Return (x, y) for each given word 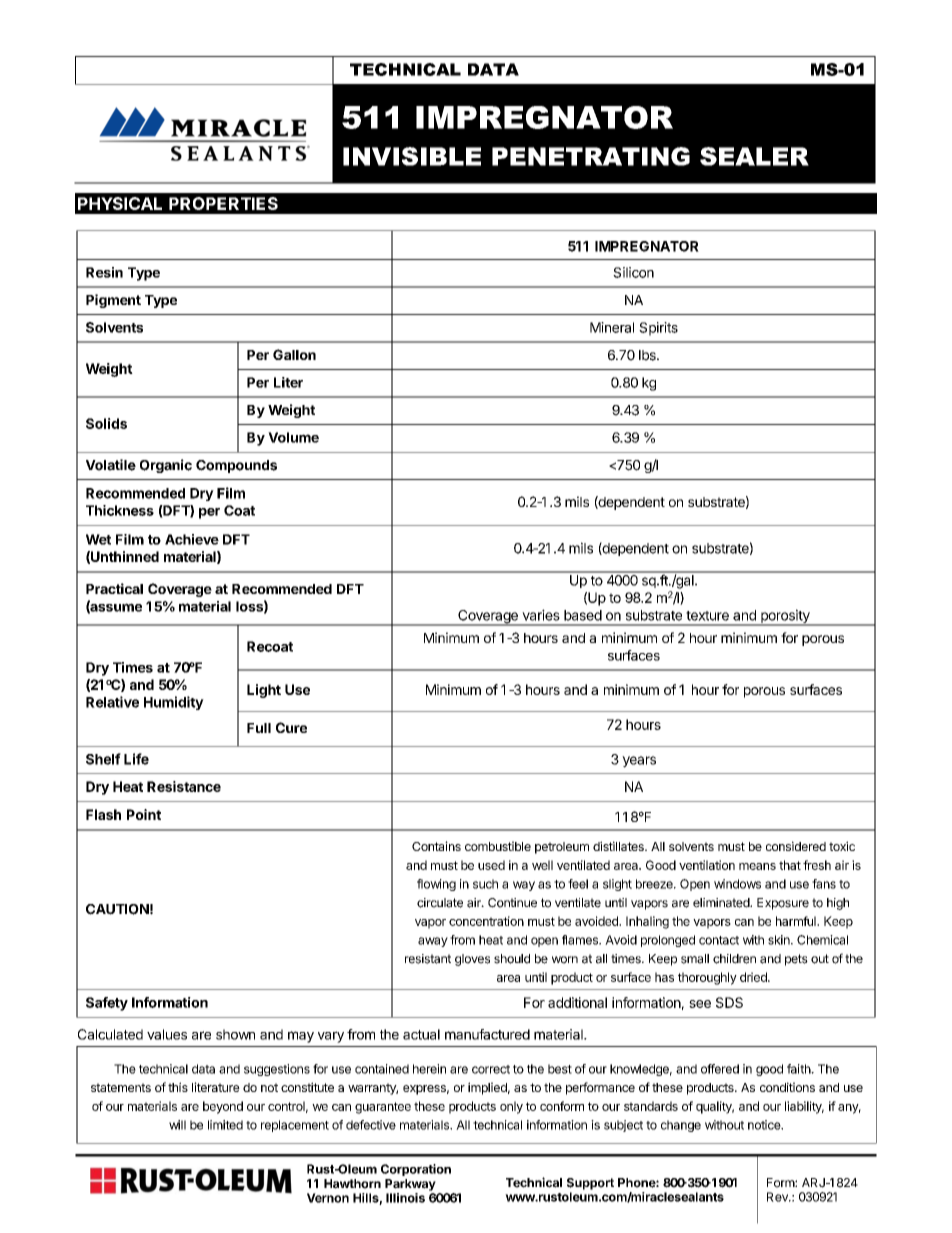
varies (541, 615)
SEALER (754, 156)
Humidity (174, 703)
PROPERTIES (223, 203)
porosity (785, 617)
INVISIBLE (412, 156)
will (177, 1125)
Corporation (416, 1170)
